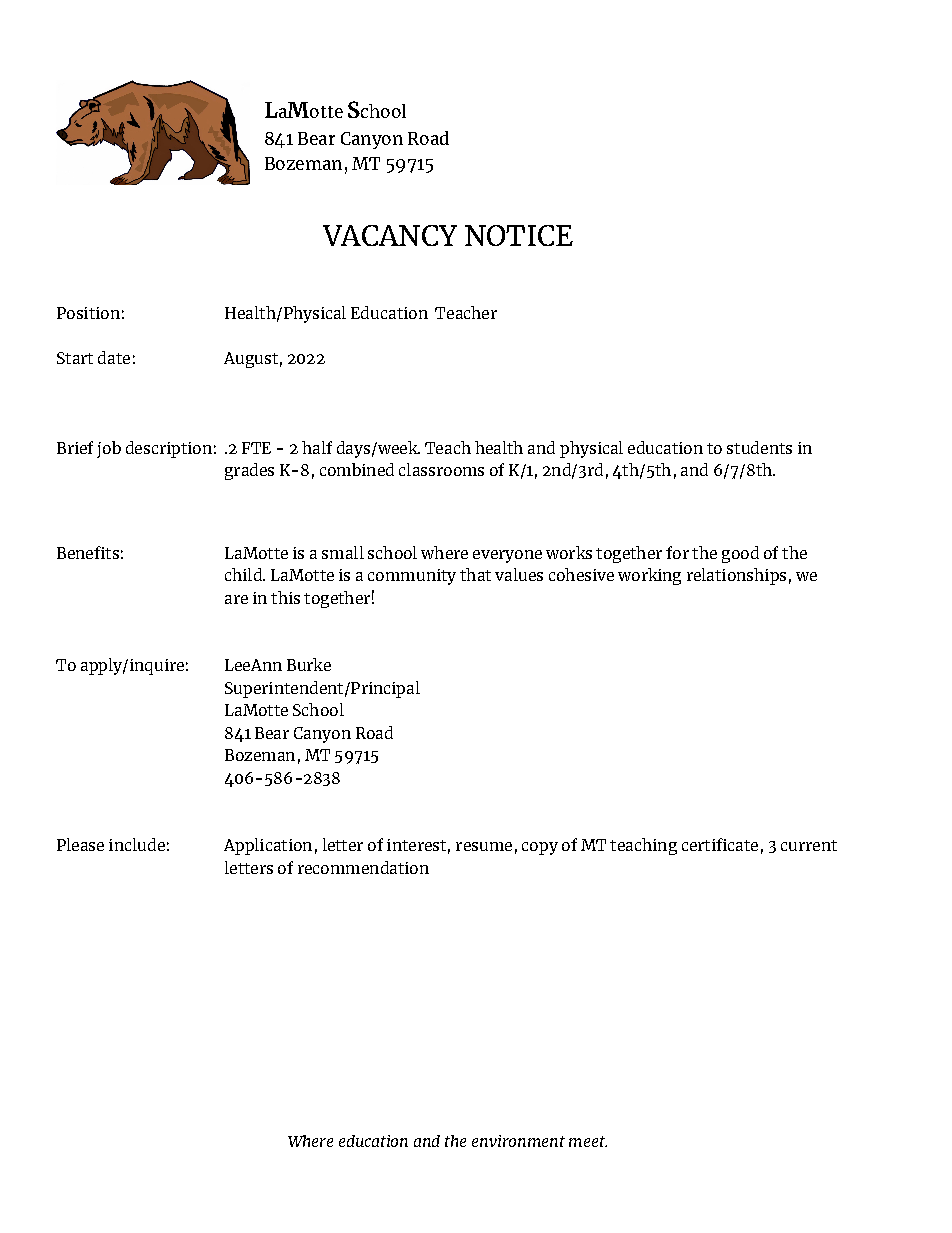 The height and width of the screenshot is (1233, 952). What do you see at coordinates (137, 844) in the screenshot?
I see `include` at bounding box center [137, 844].
